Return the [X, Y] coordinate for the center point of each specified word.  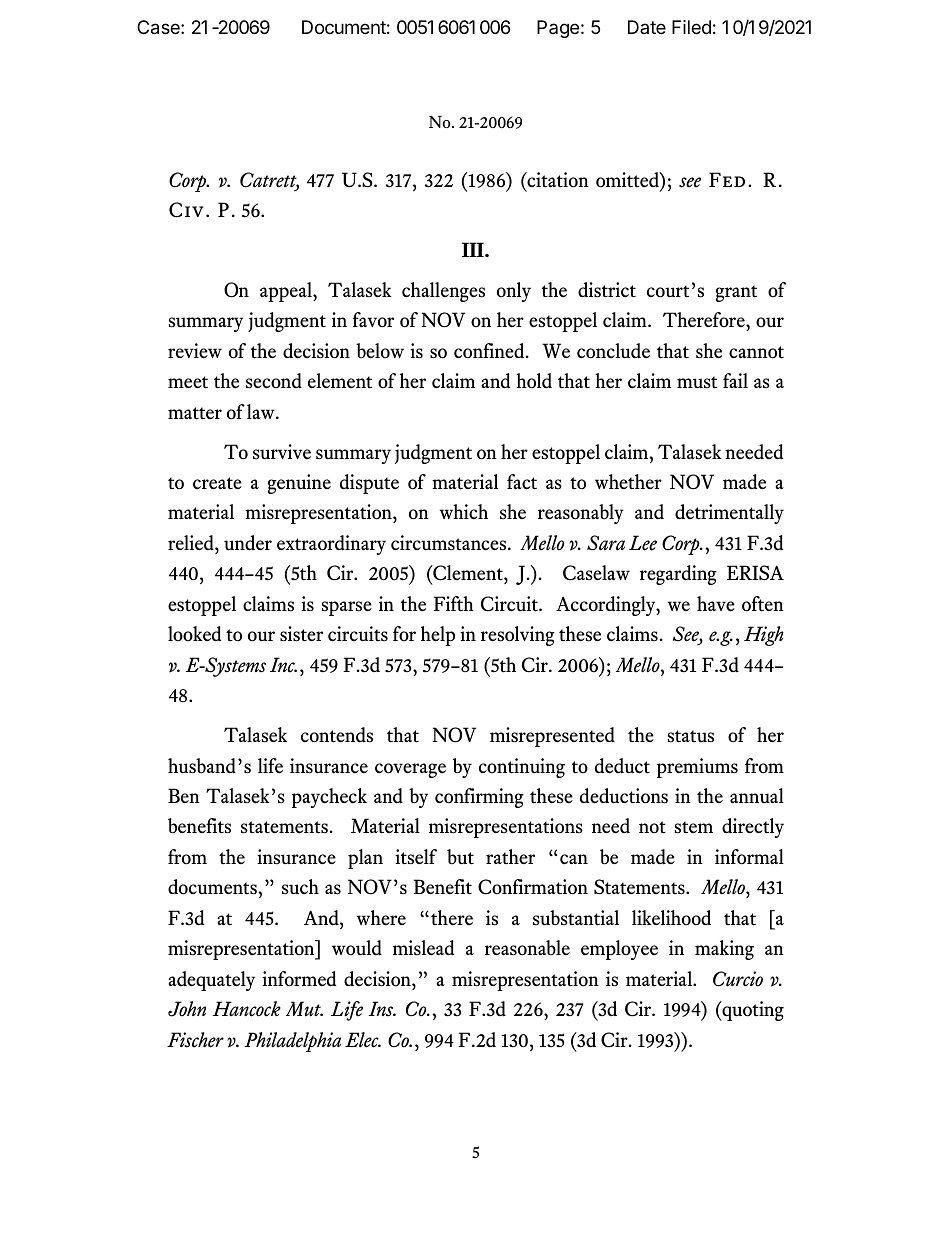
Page [558, 29]
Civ [186, 210]
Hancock [247, 1009]
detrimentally [729, 514]
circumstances [450, 543]
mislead [423, 948]
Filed [691, 27]
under [248, 542]
